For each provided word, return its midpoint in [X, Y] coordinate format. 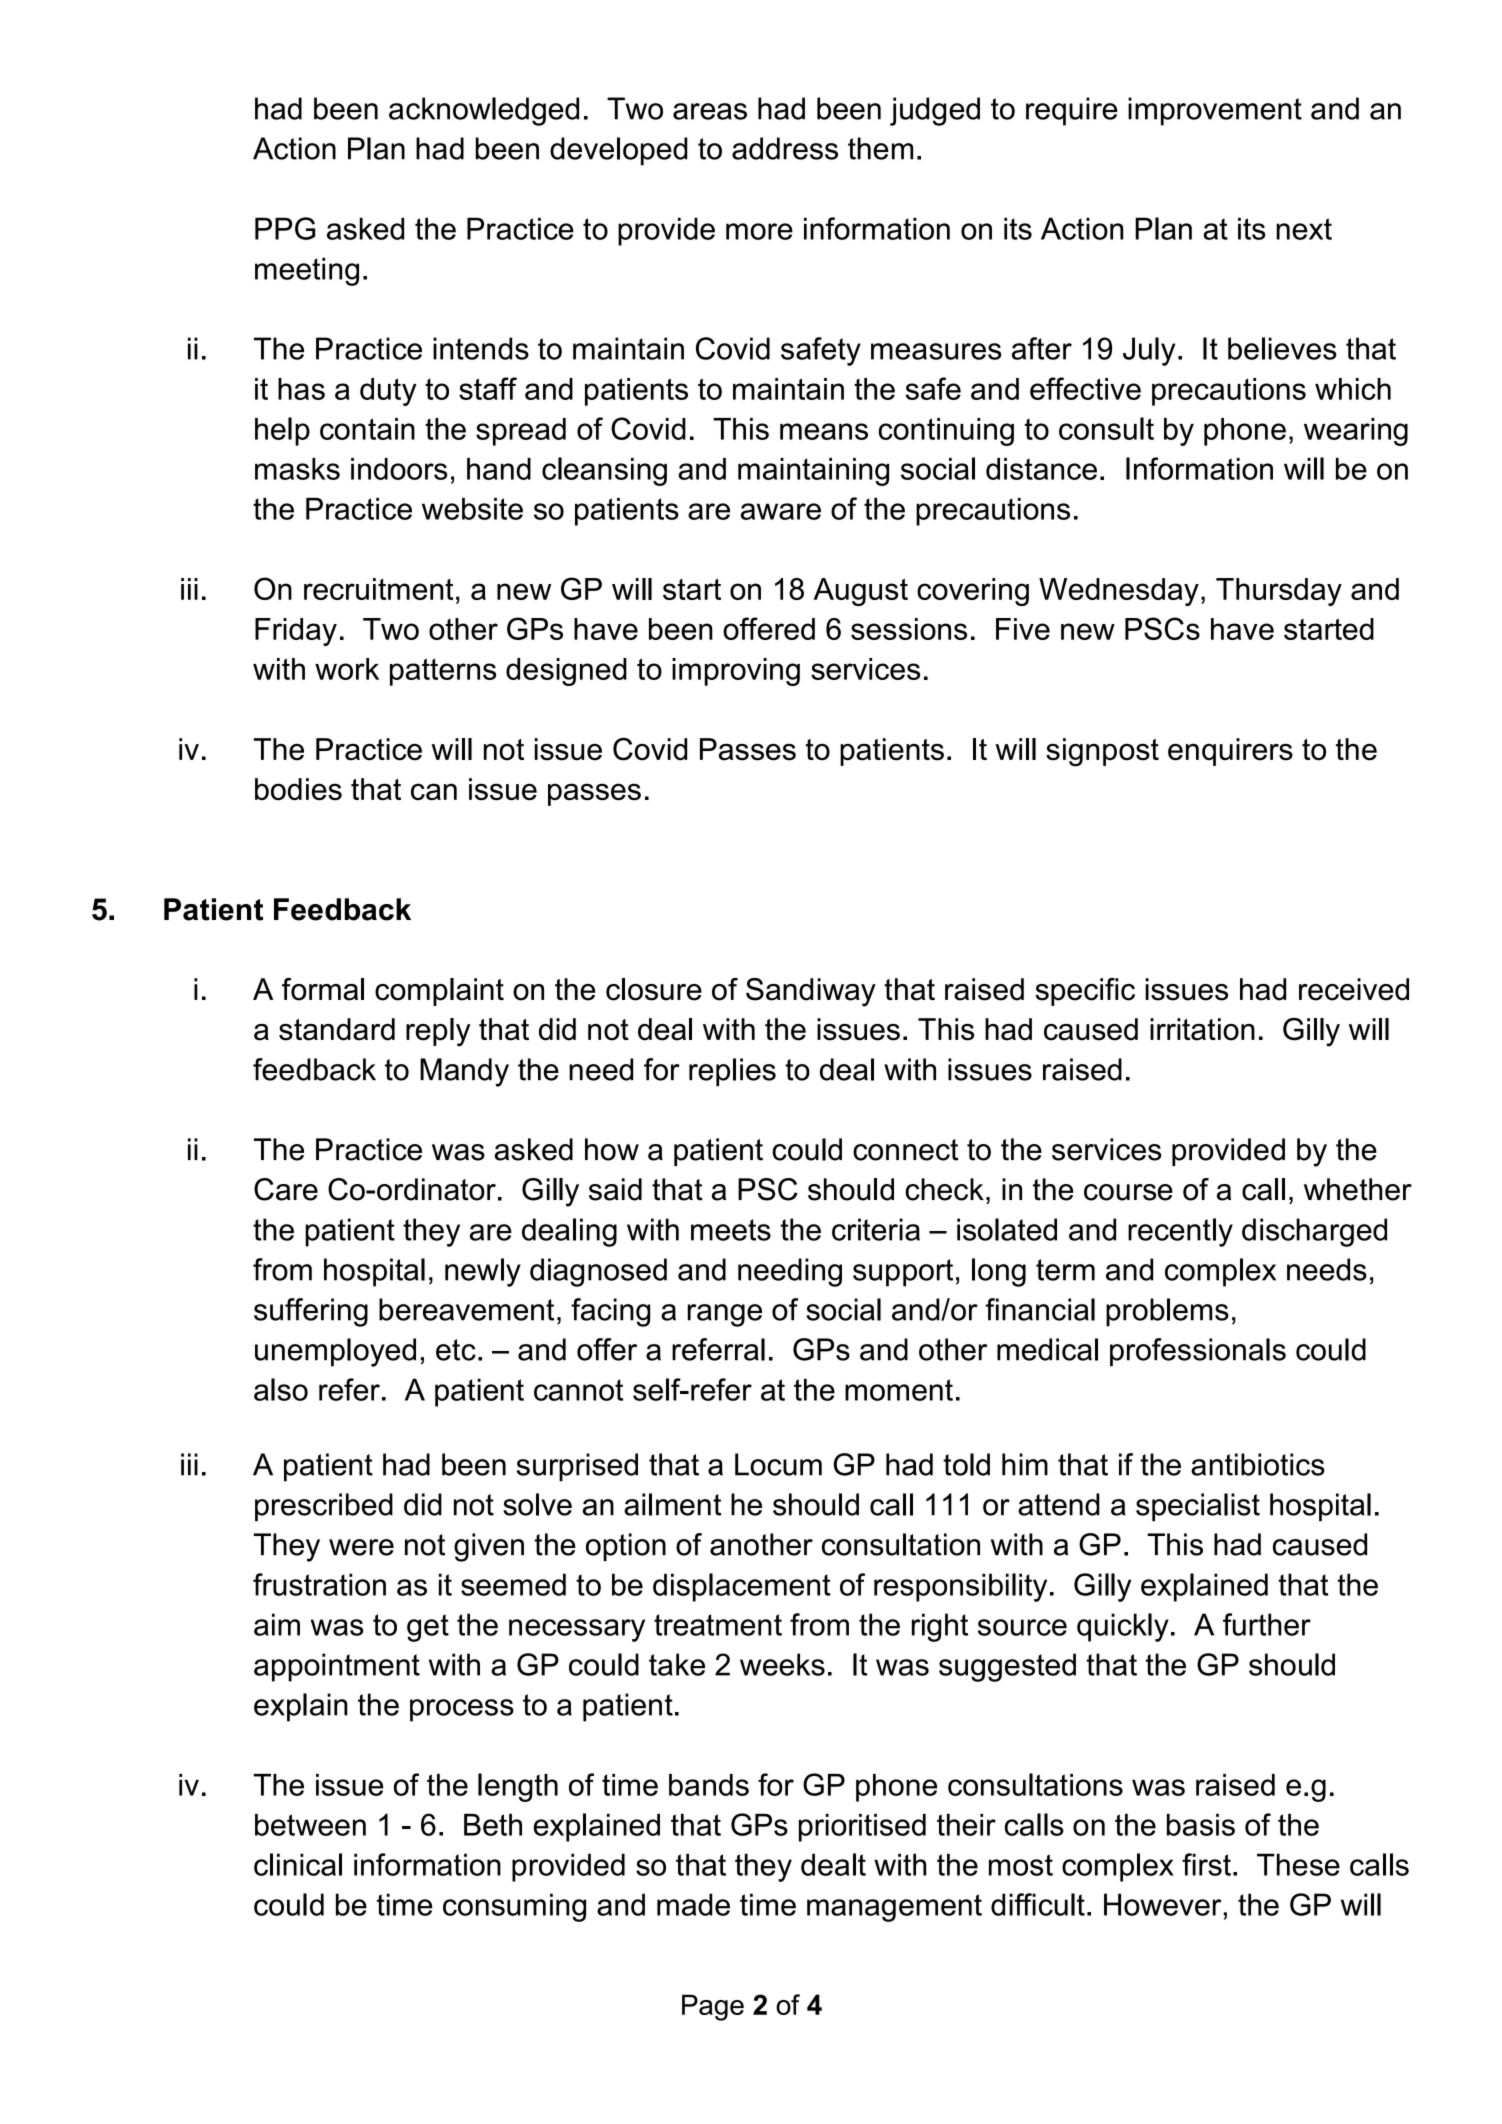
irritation [1202, 1029]
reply [438, 1032]
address [785, 148]
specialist [1198, 1507]
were [361, 1547]
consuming [514, 1907]
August [861, 592]
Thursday [1279, 592]
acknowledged [484, 111]
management [894, 1908]
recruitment [378, 589]
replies [732, 1072]
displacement [742, 1587]
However [1163, 1904]
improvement [1215, 111]
